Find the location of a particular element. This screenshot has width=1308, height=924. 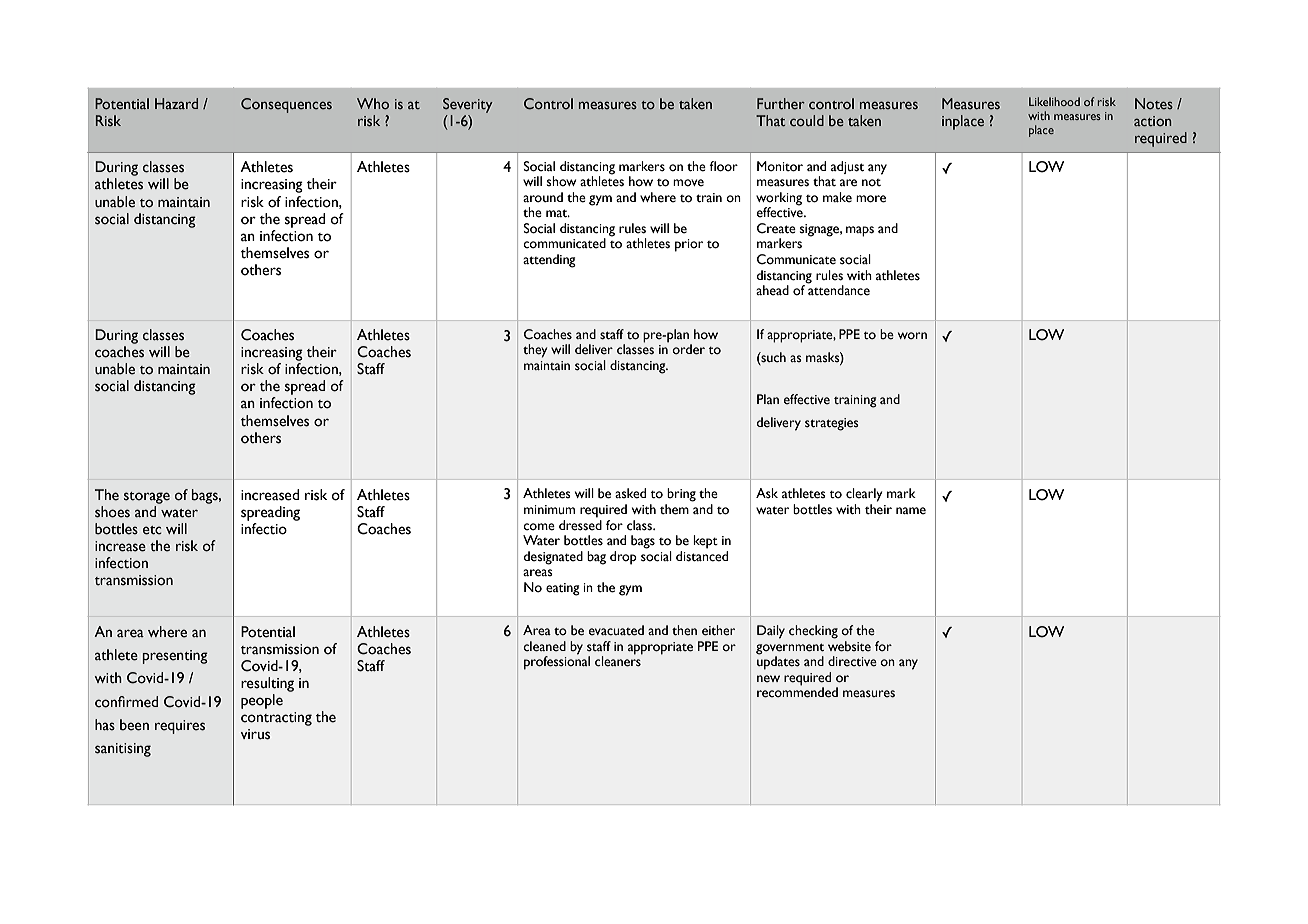

Further is located at coordinates (781, 103).
